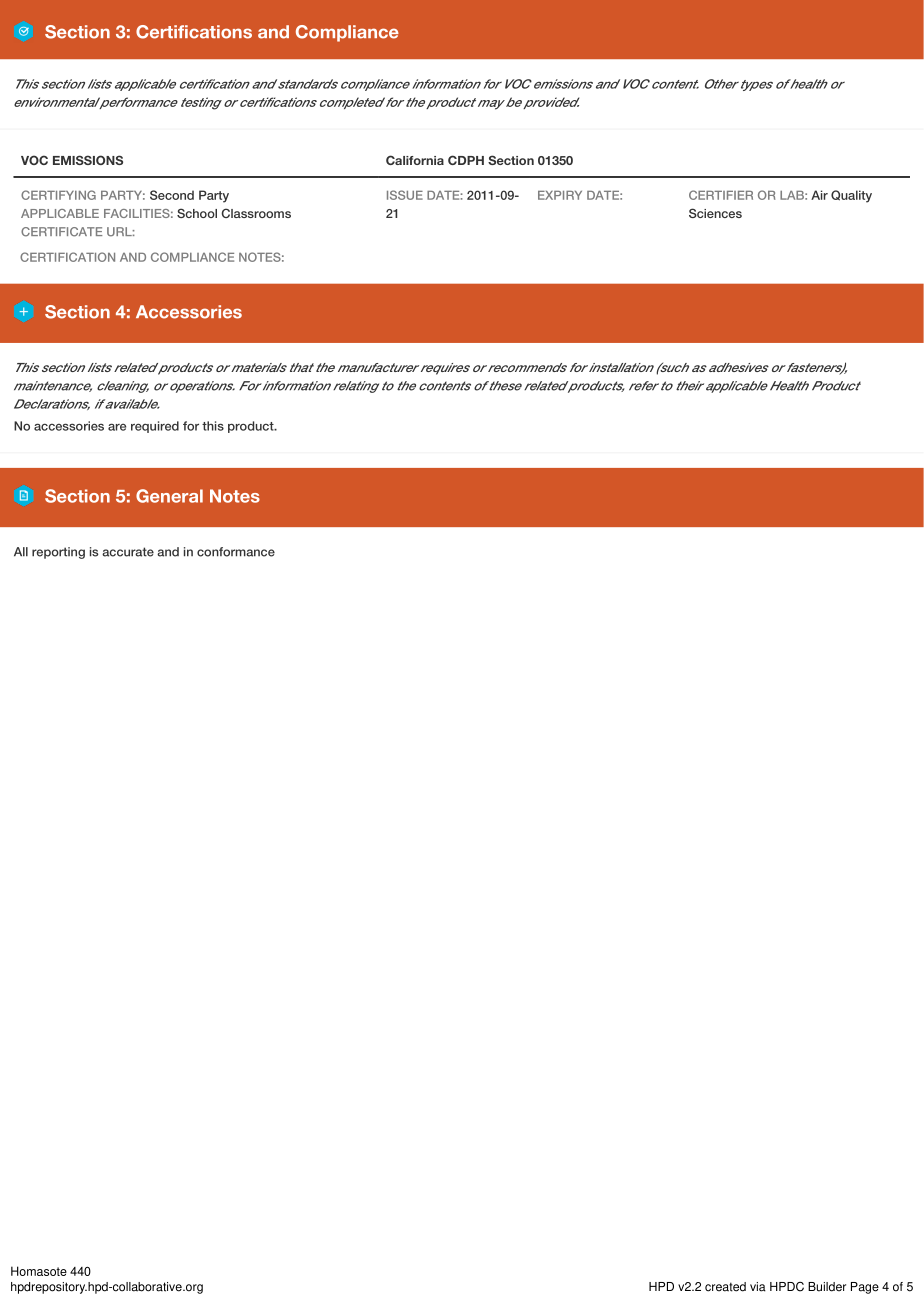 The image size is (924, 1308). I want to click on created, so click(725, 1287).
